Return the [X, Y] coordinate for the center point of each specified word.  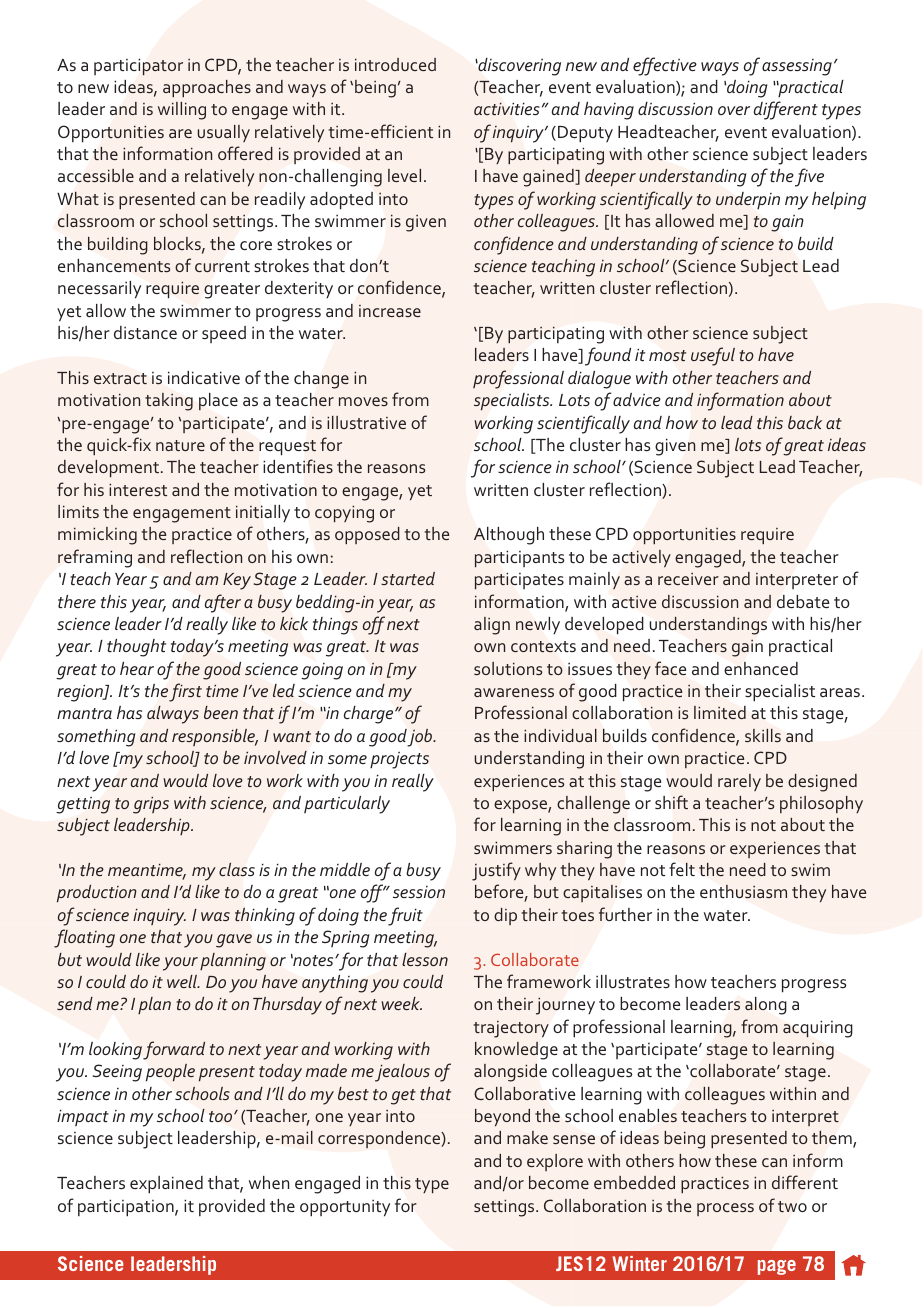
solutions [508, 668]
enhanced [761, 668]
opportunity [345, 1208]
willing [182, 111]
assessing [797, 67]
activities [507, 109]
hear [137, 668]
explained [166, 1185]
